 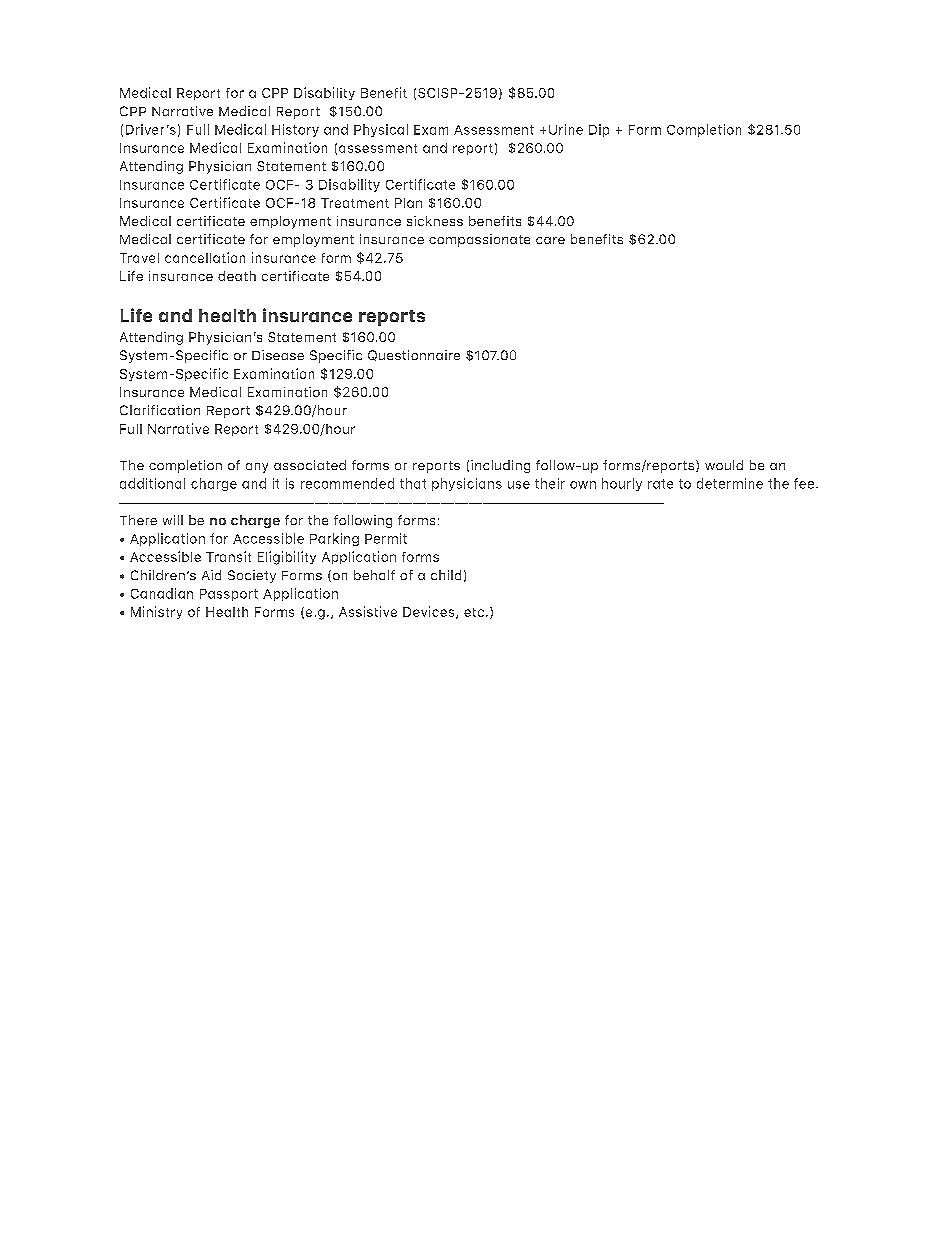 What do you see at coordinates (435, 221) in the screenshot?
I see `sickness` at bounding box center [435, 221].
